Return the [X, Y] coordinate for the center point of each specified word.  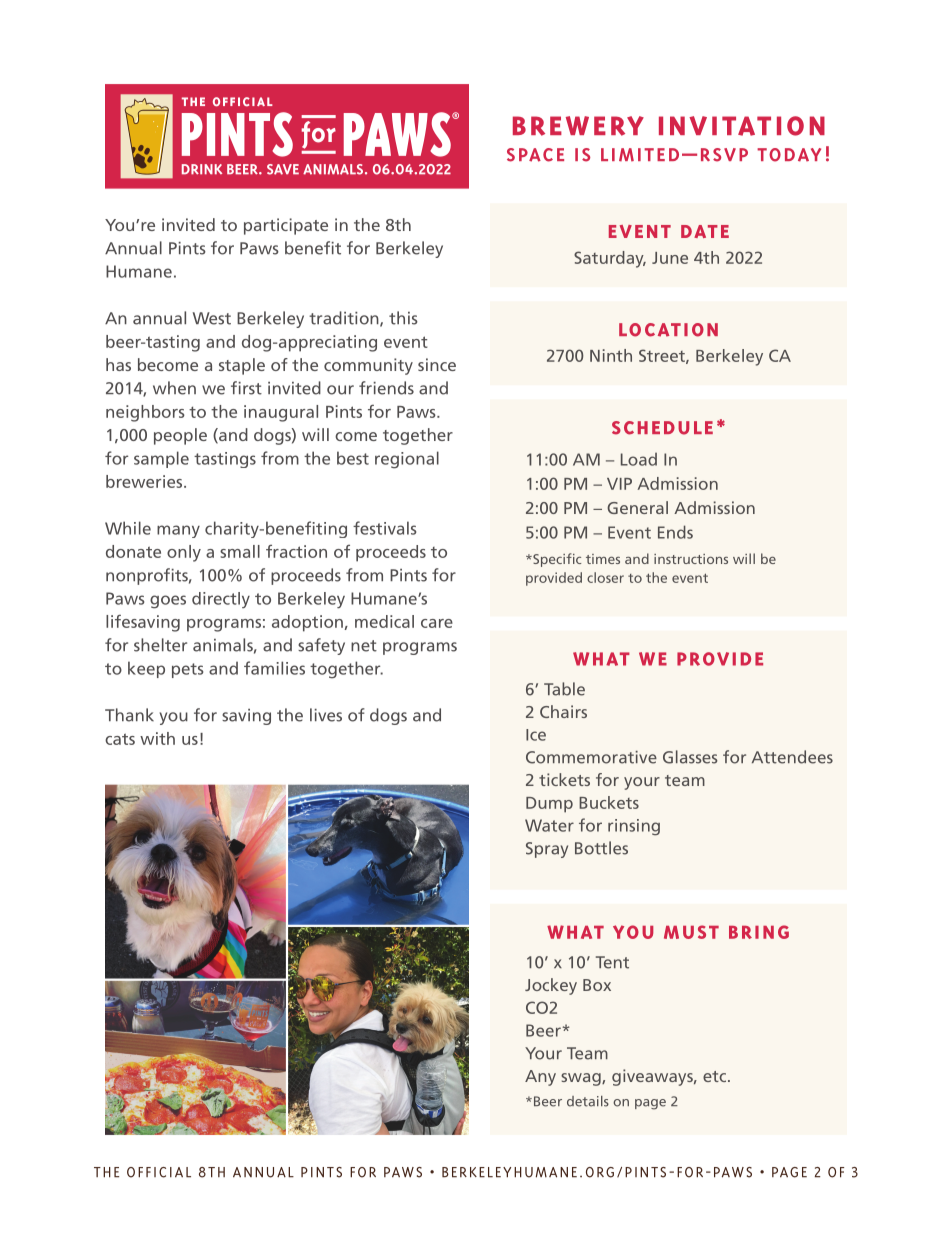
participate [286, 226]
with [157, 738]
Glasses [690, 757]
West [212, 318]
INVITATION [742, 126]
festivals [384, 528]
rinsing [634, 827]
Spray [547, 850]
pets [187, 670]
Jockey [551, 986]
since [437, 364]
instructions [691, 559]
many [178, 531]
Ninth [611, 355]
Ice [536, 735]
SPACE [535, 155]
